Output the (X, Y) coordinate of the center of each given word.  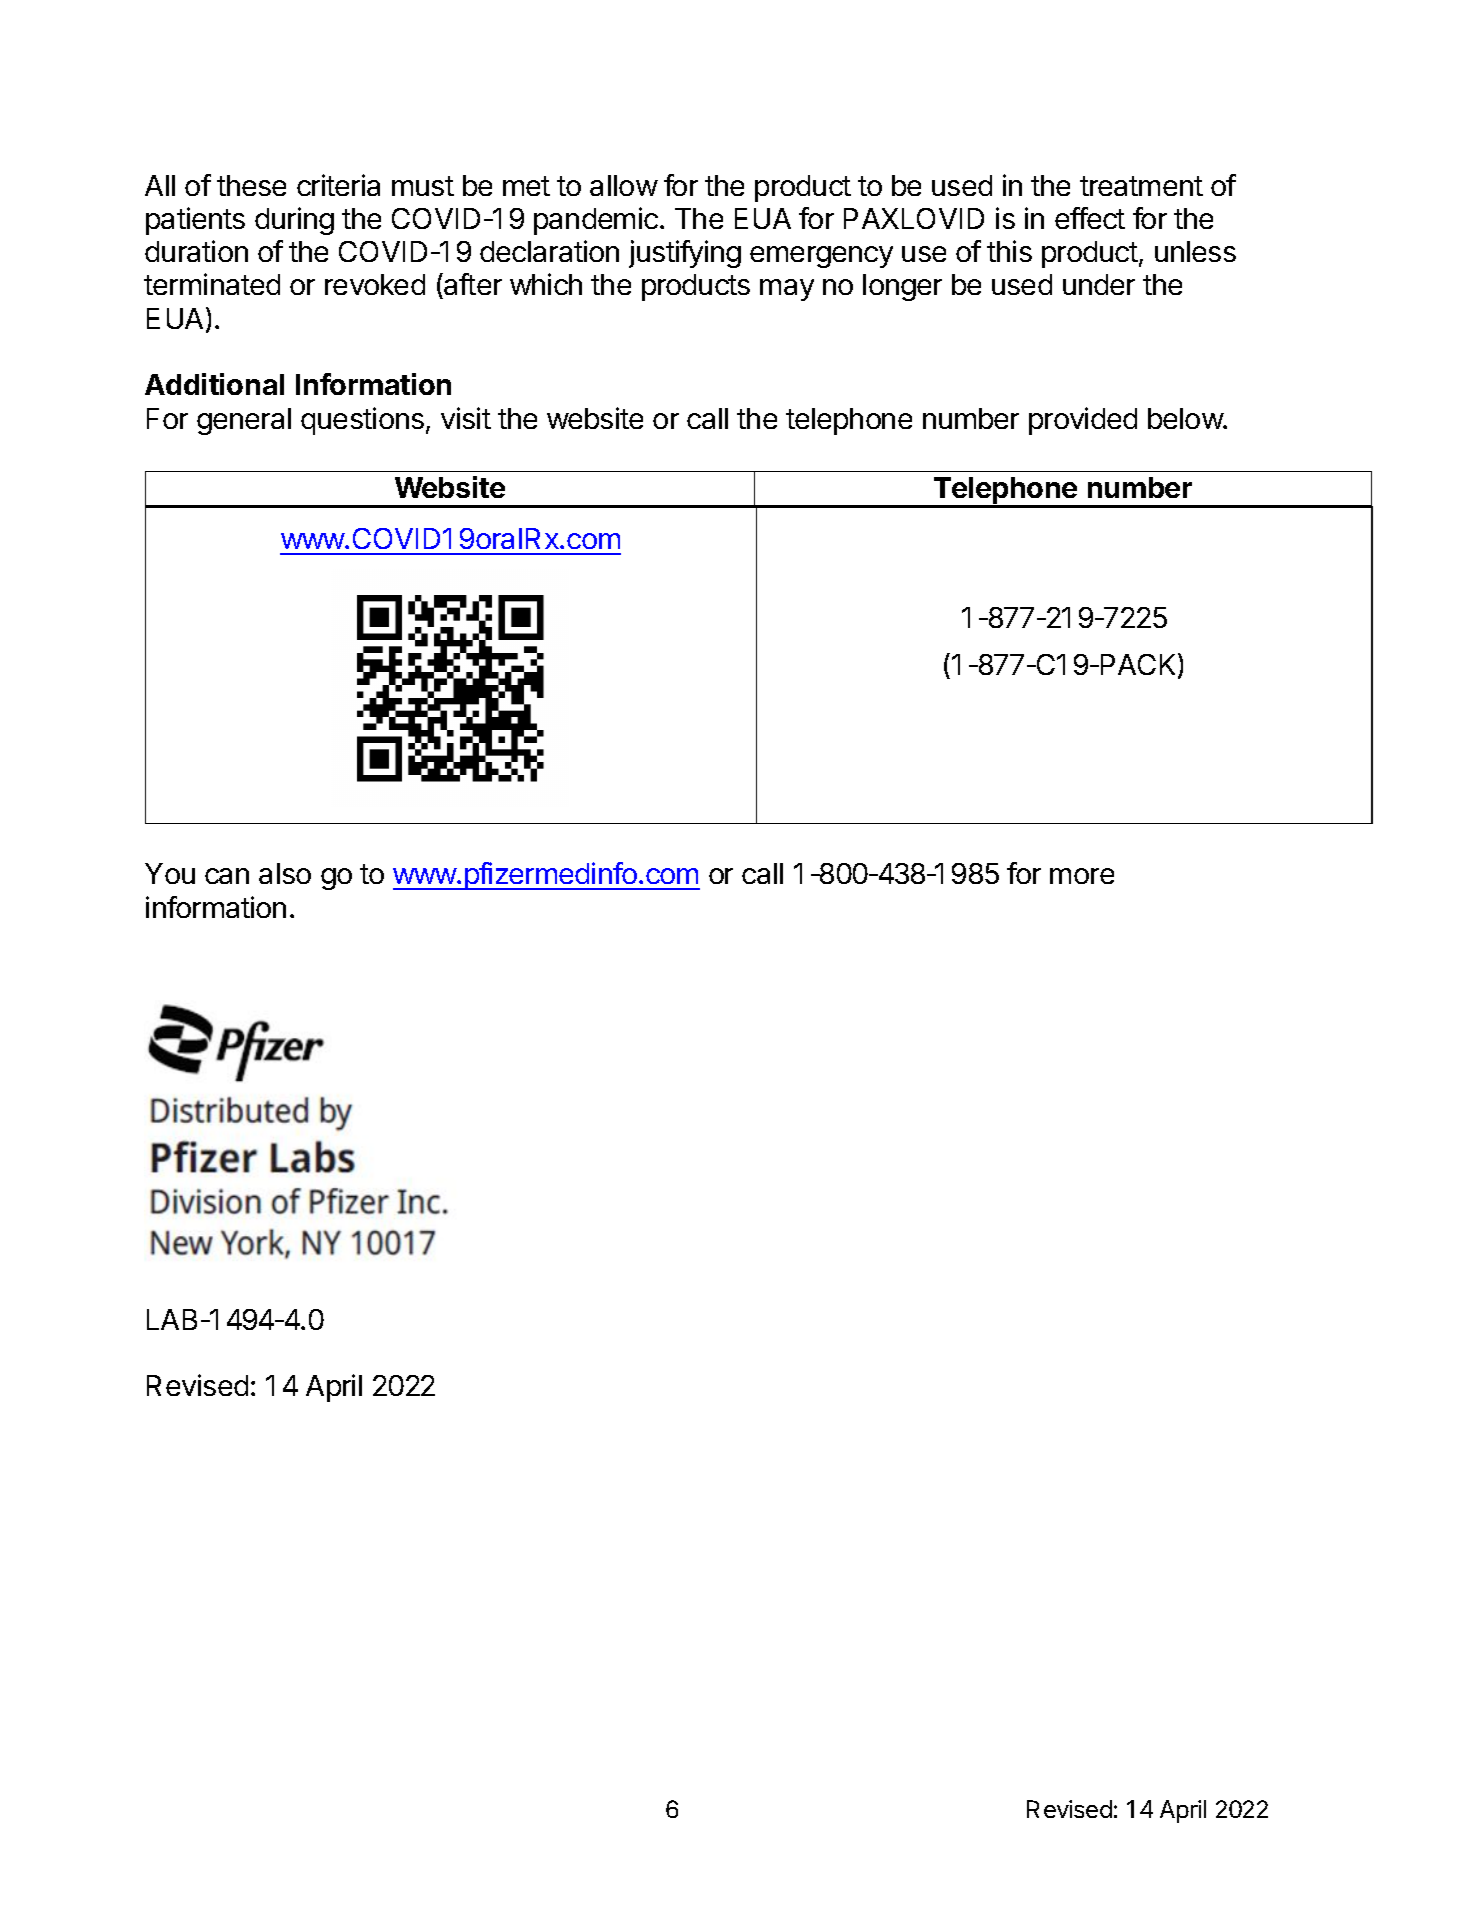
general (244, 421)
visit (466, 418)
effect (1090, 218)
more (1082, 876)
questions (362, 421)
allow (624, 185)
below (1186, 418)
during (294, 221)
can (227, 876)
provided (1083, 421)
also (285, 873)
